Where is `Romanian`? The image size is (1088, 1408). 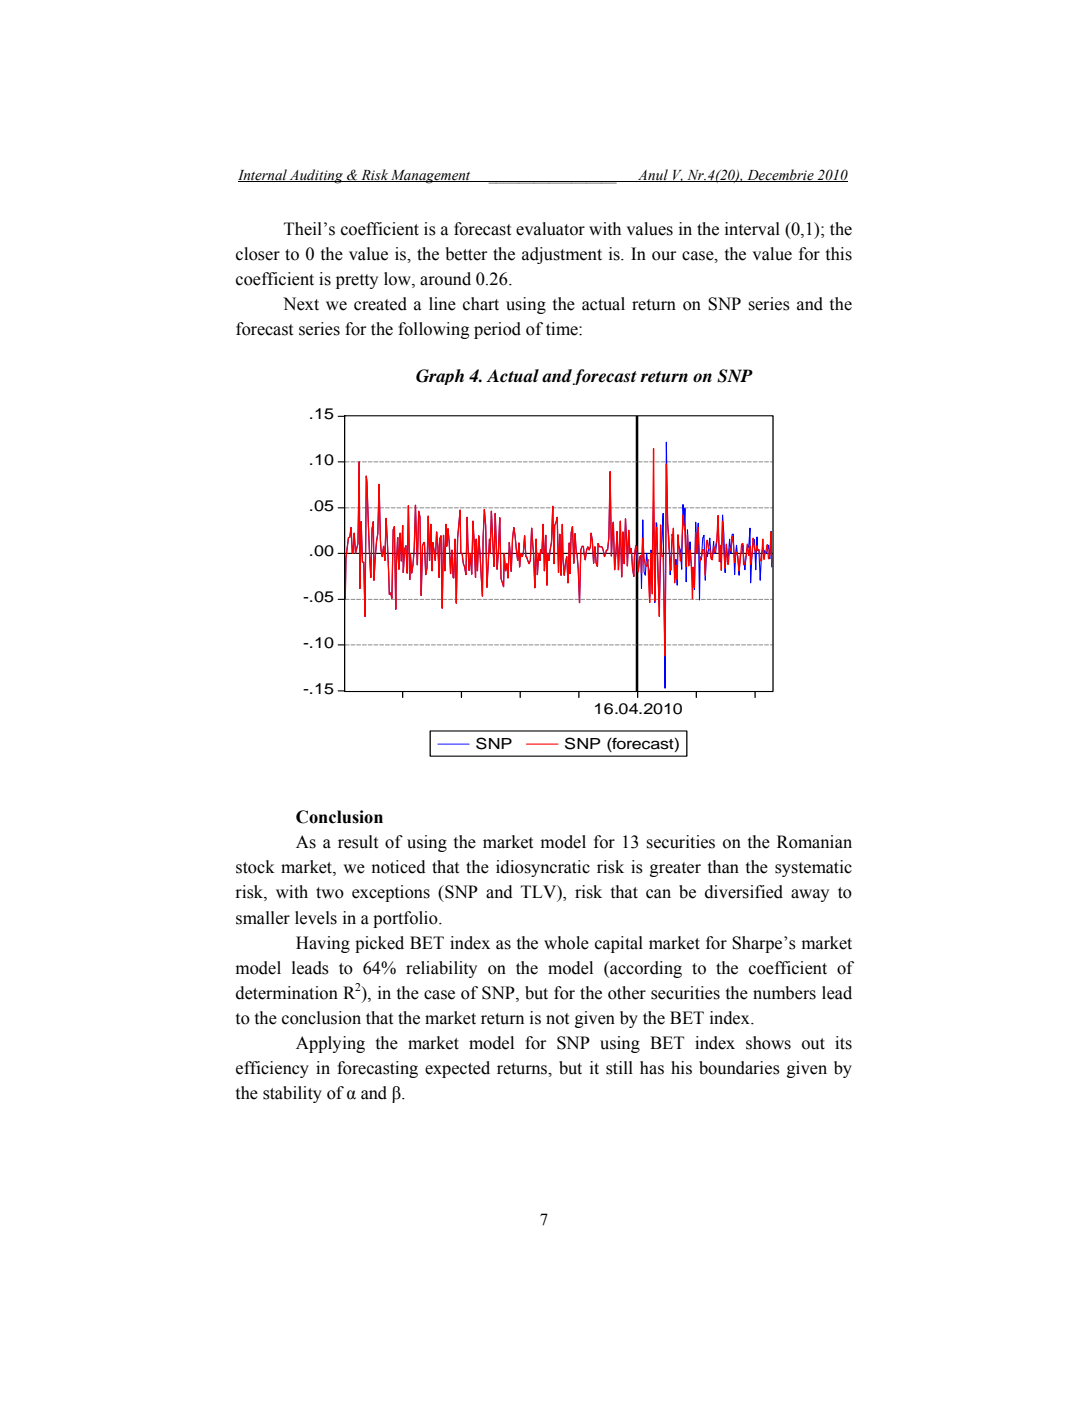 Romanian is located at coordinates (814, 842).
